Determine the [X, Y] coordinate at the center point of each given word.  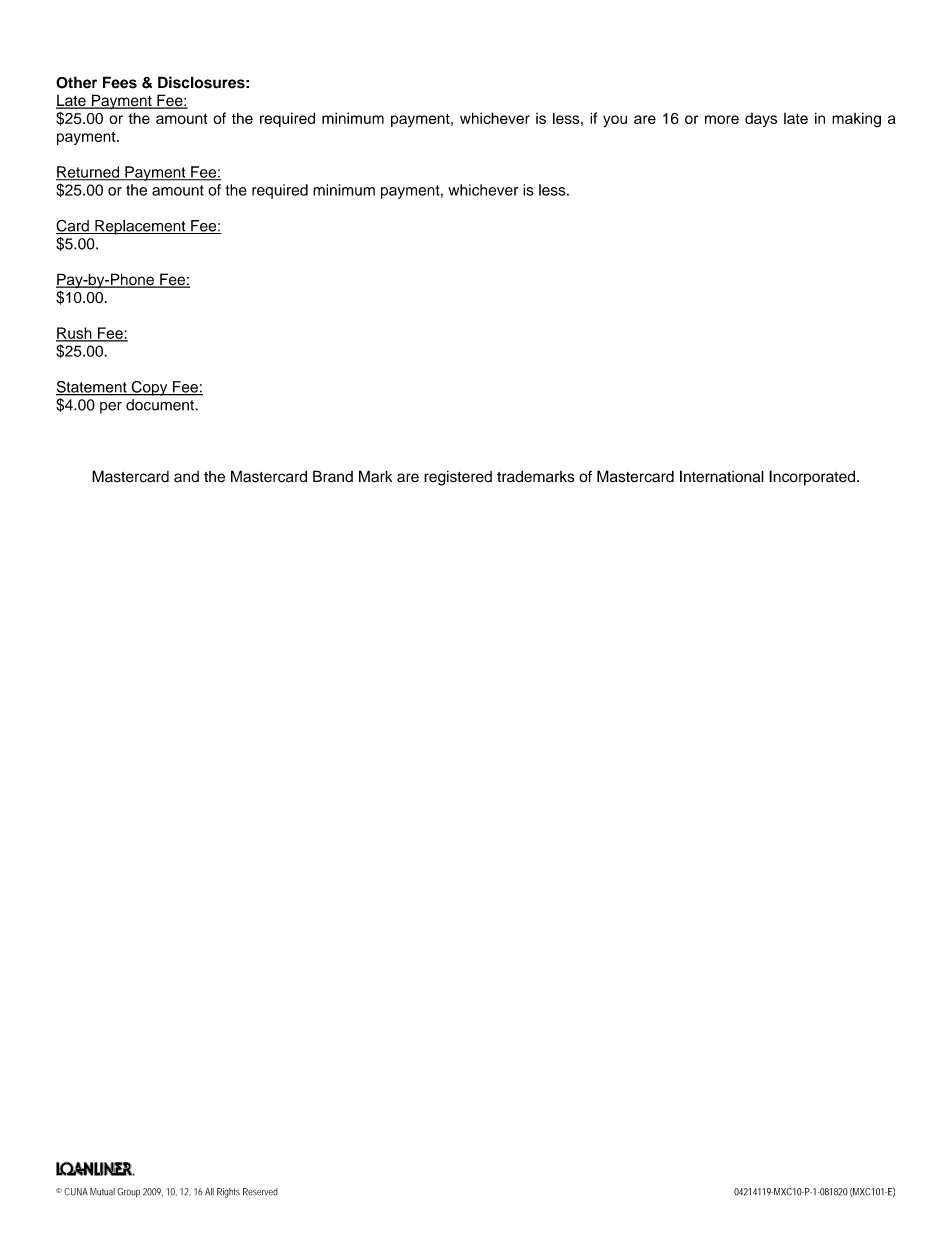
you [615, 121]
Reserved [260, 1192]
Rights [228, 1193]
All [209, 1191]
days [761, 120]
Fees [120, 82]
